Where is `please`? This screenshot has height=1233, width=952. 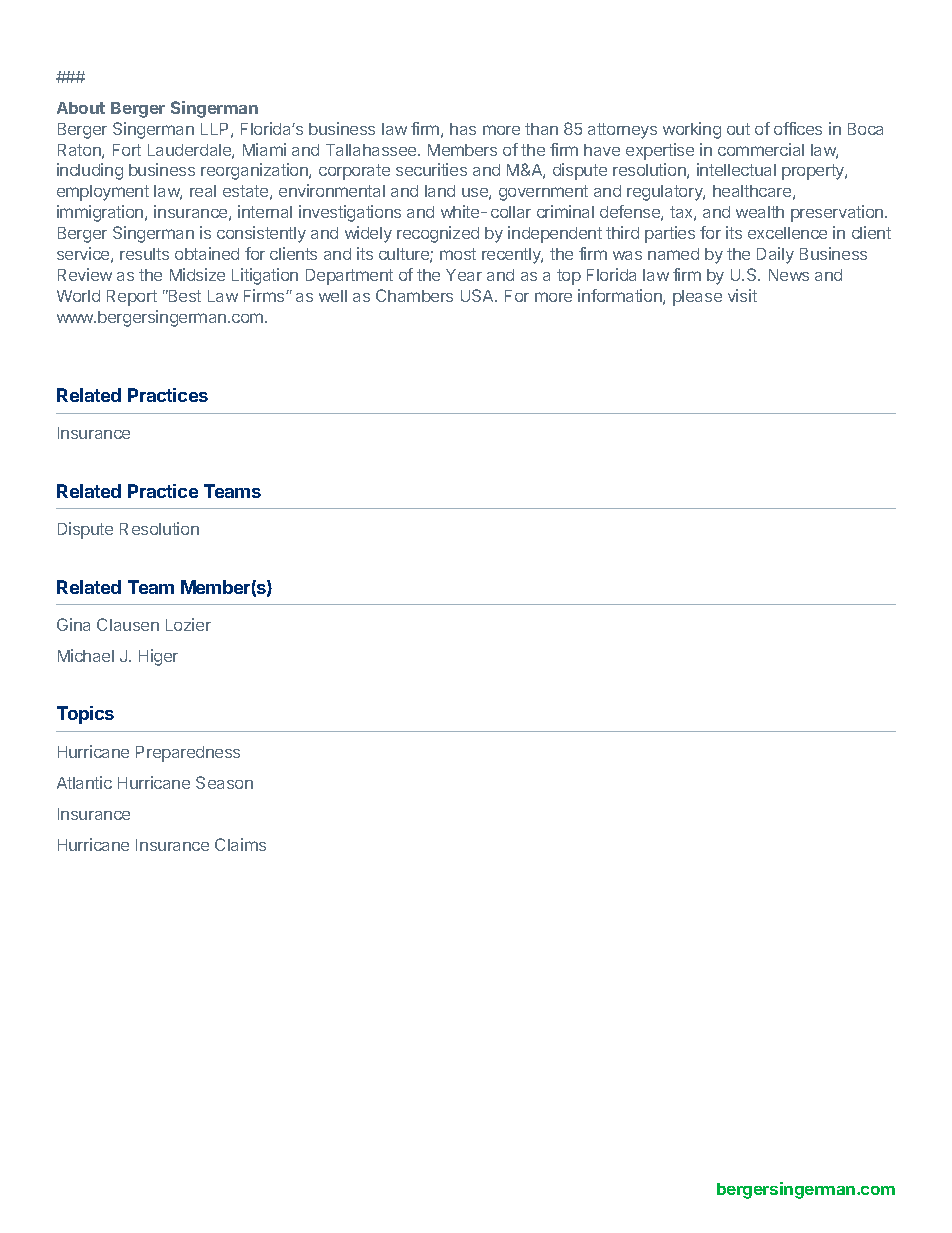
please is located at coordinates (697, 298).
